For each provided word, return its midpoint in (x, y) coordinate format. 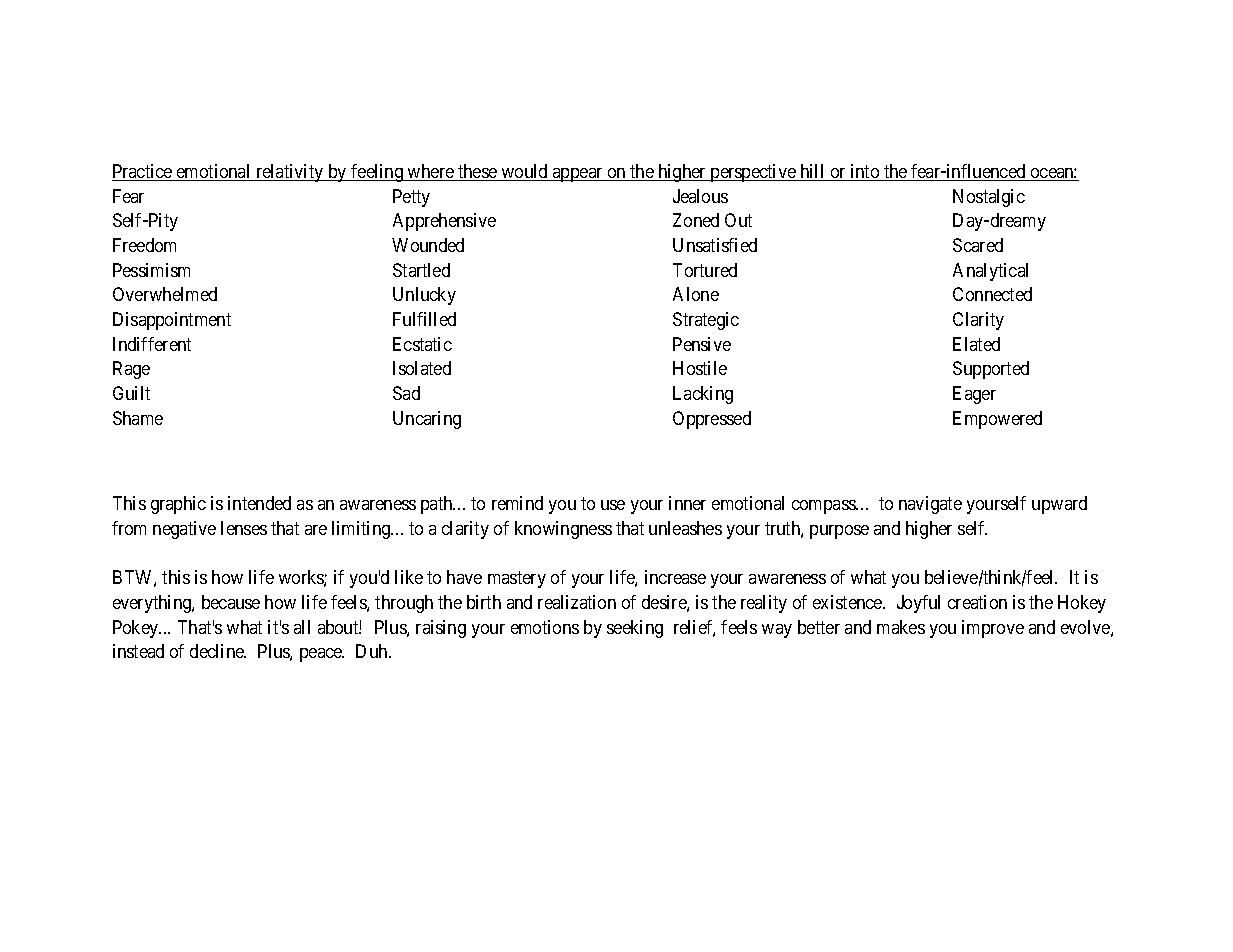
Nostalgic (989, 198)
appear (578, 175)
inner (687, 503)
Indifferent (152, 344)
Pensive (702, 344)
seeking (635, 629)
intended (259, 503)
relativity (290, 173)
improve (993, 629)
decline (218, 651)
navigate (930, 505)
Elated (976, 344)
